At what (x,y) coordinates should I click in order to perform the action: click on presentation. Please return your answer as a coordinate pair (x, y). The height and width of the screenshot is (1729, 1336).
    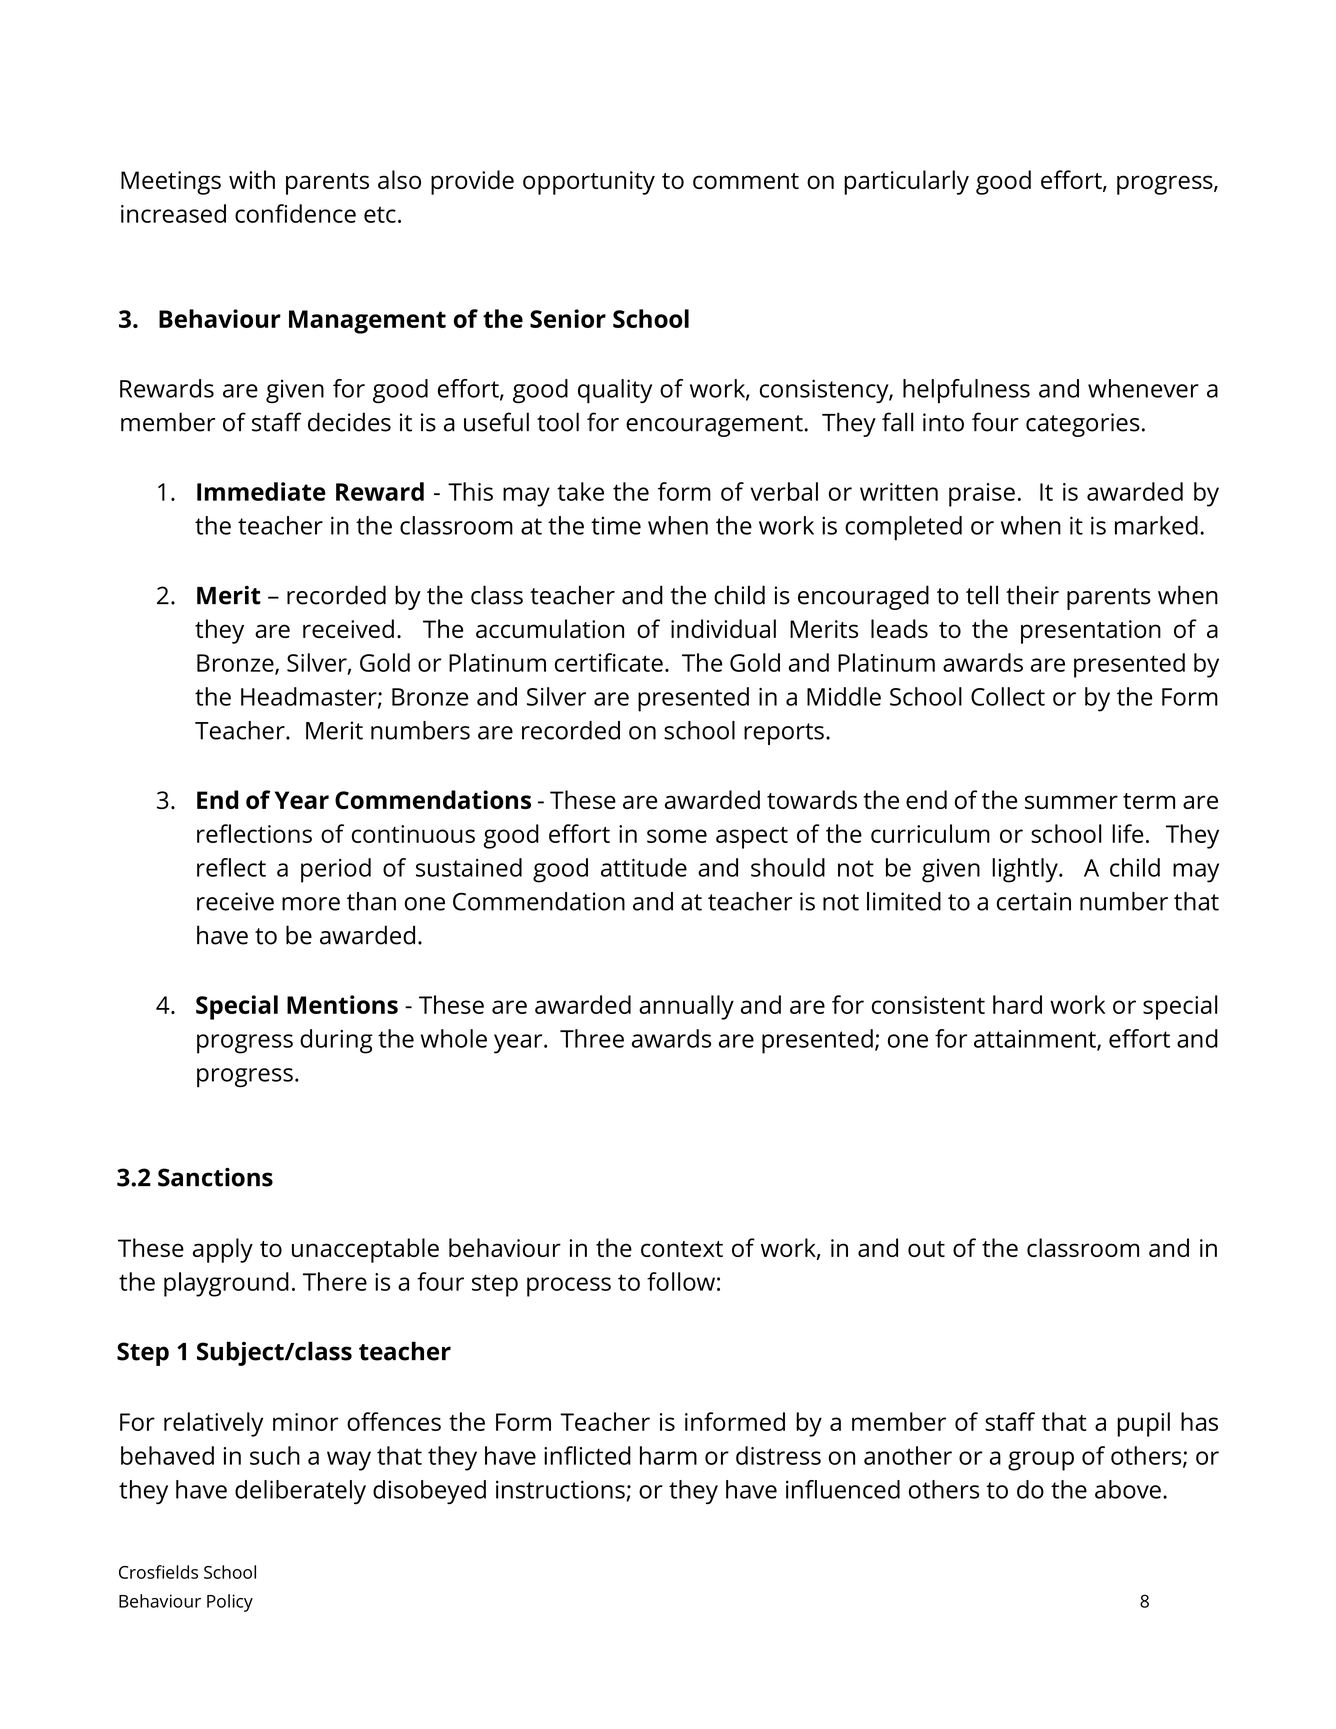
    Looking at the image, I should click on (1091, 632).
